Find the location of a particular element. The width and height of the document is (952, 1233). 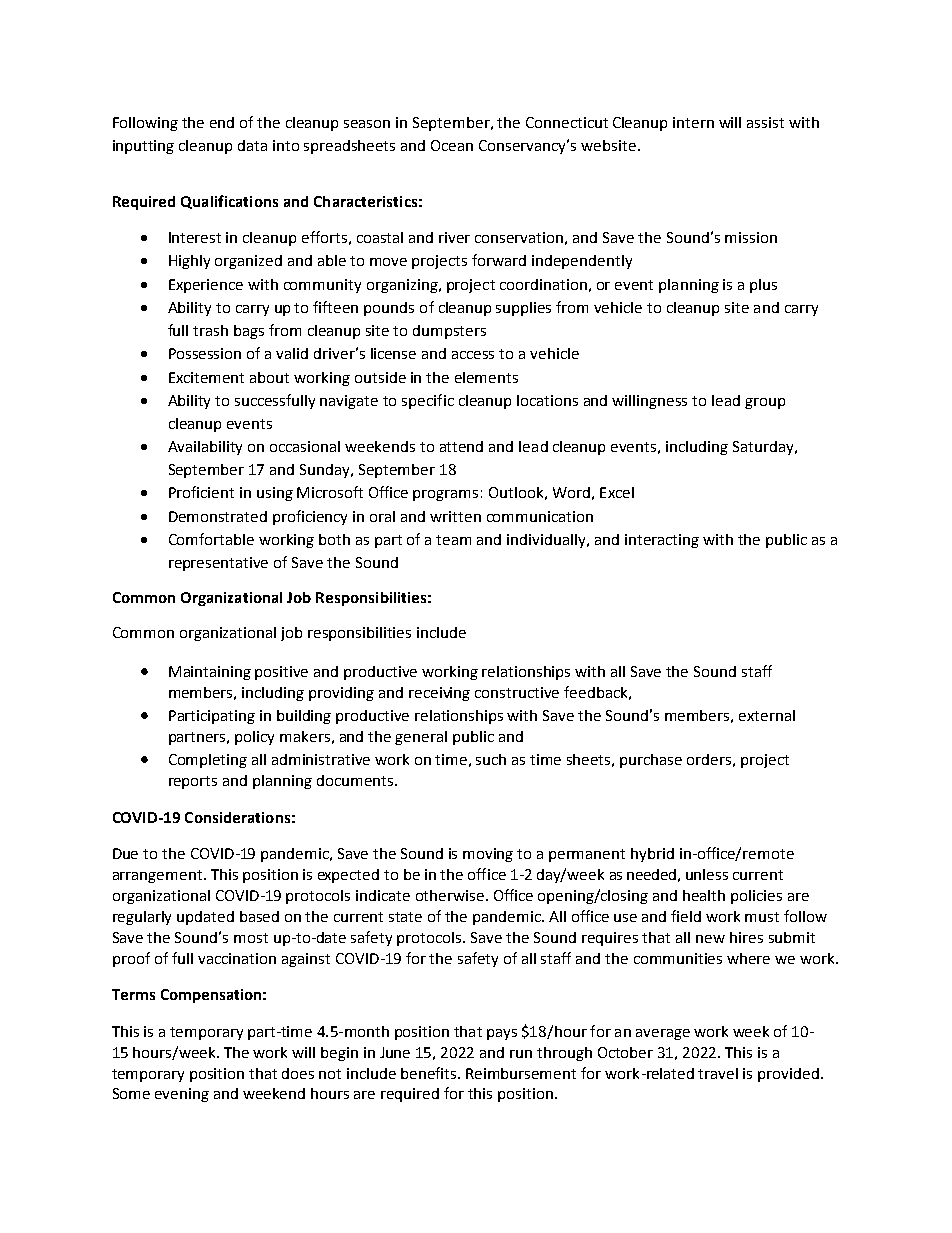

Proficient is located at coordinates (201, 492).
